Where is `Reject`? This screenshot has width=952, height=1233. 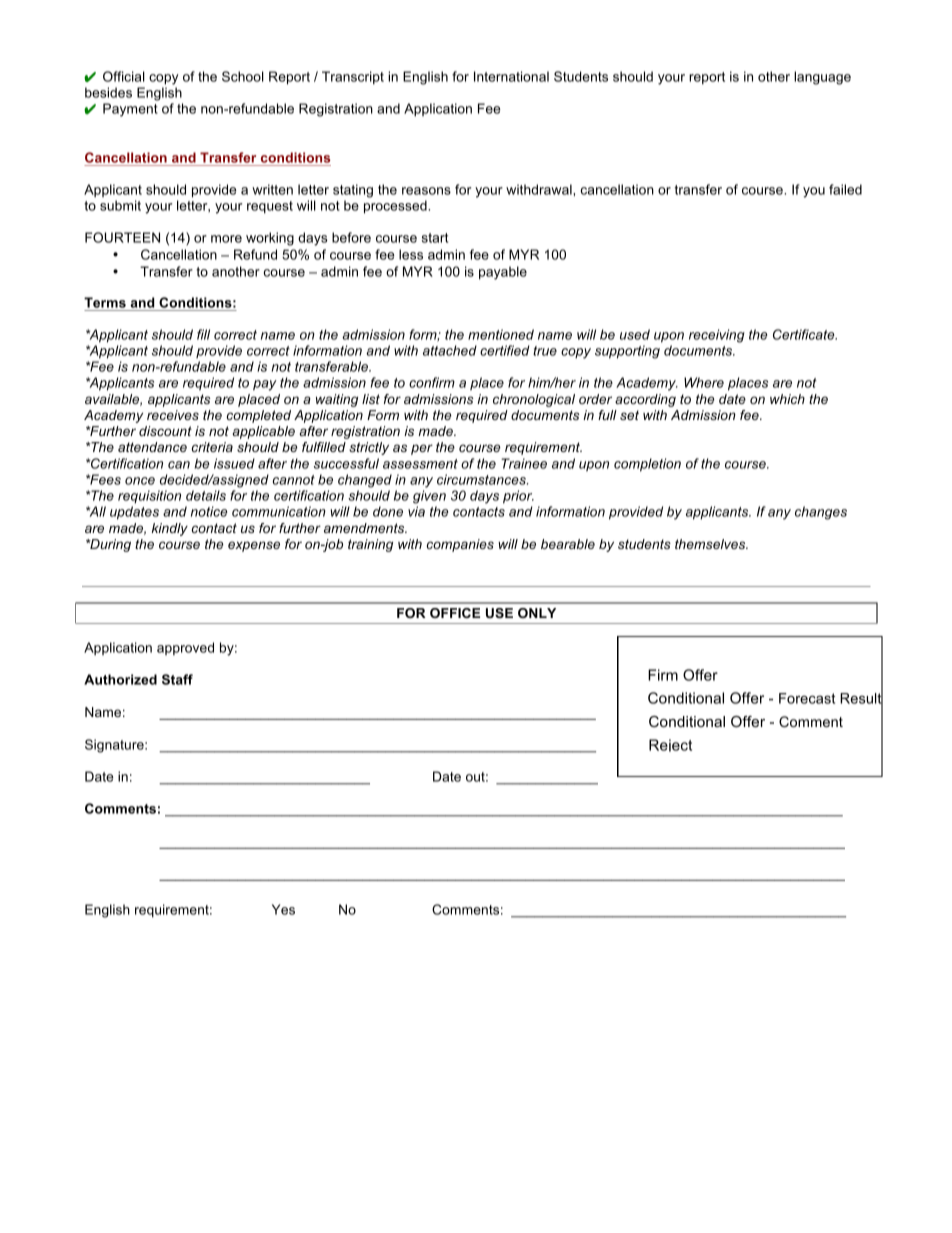
Reject is located at coordinates (670, 745).
